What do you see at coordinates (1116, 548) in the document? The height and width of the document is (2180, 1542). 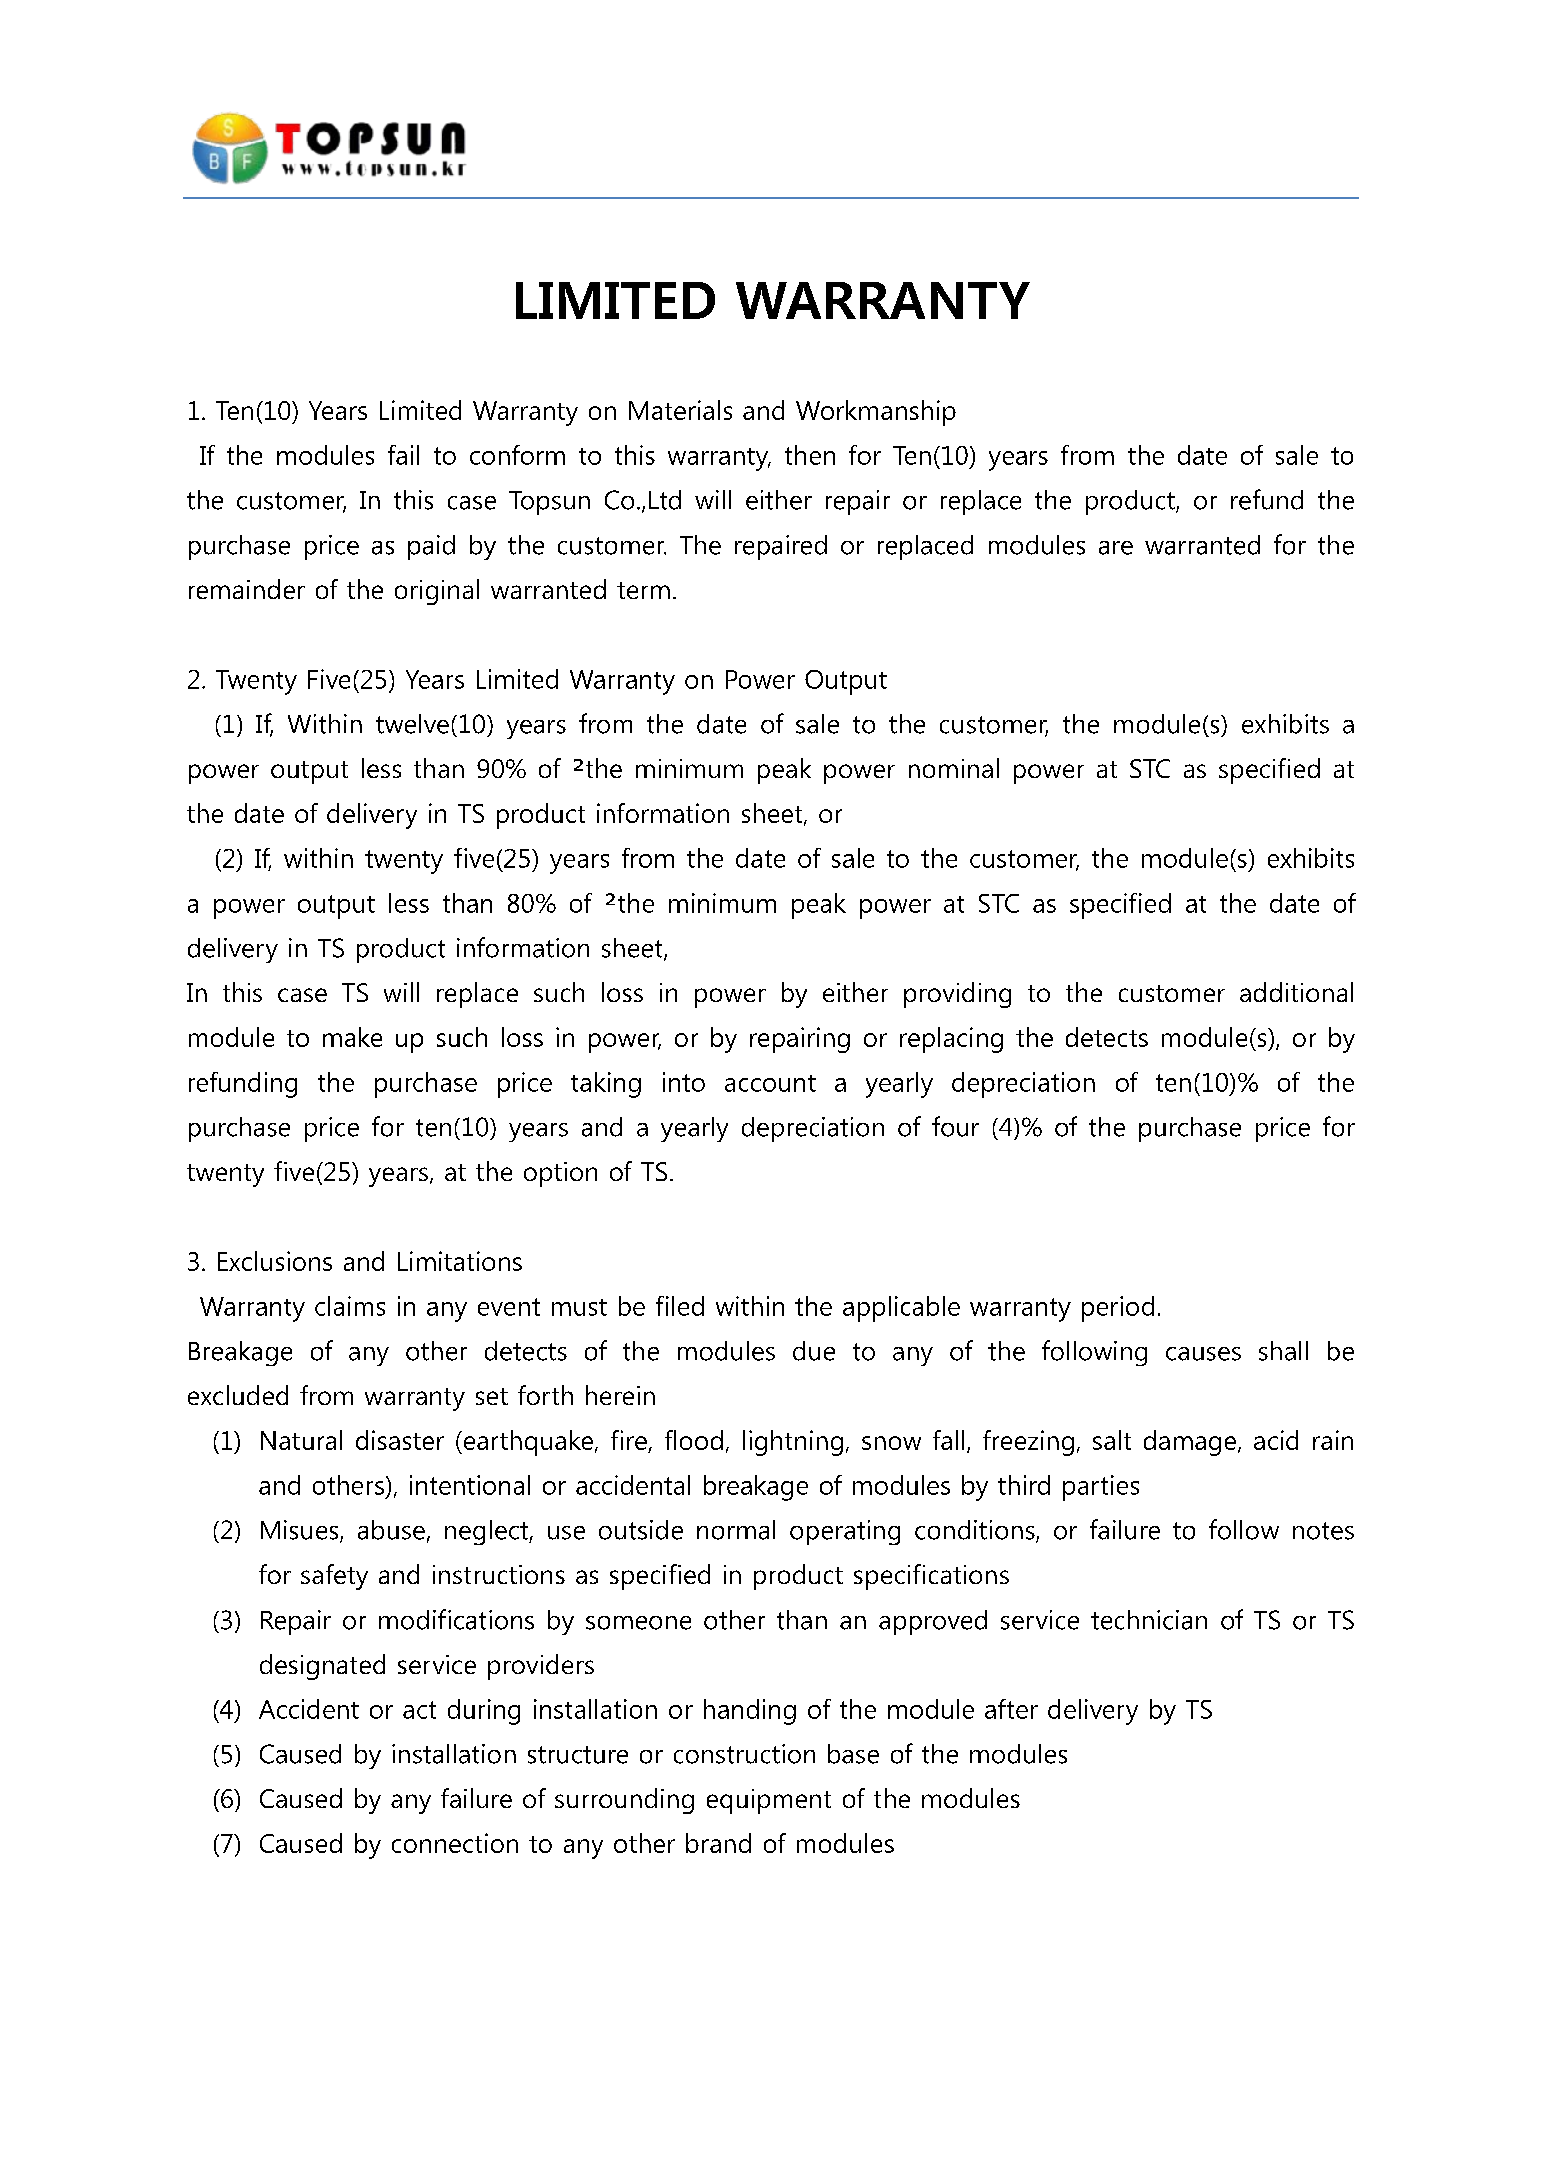 I see `are` at bounding box center [1116, 548].
